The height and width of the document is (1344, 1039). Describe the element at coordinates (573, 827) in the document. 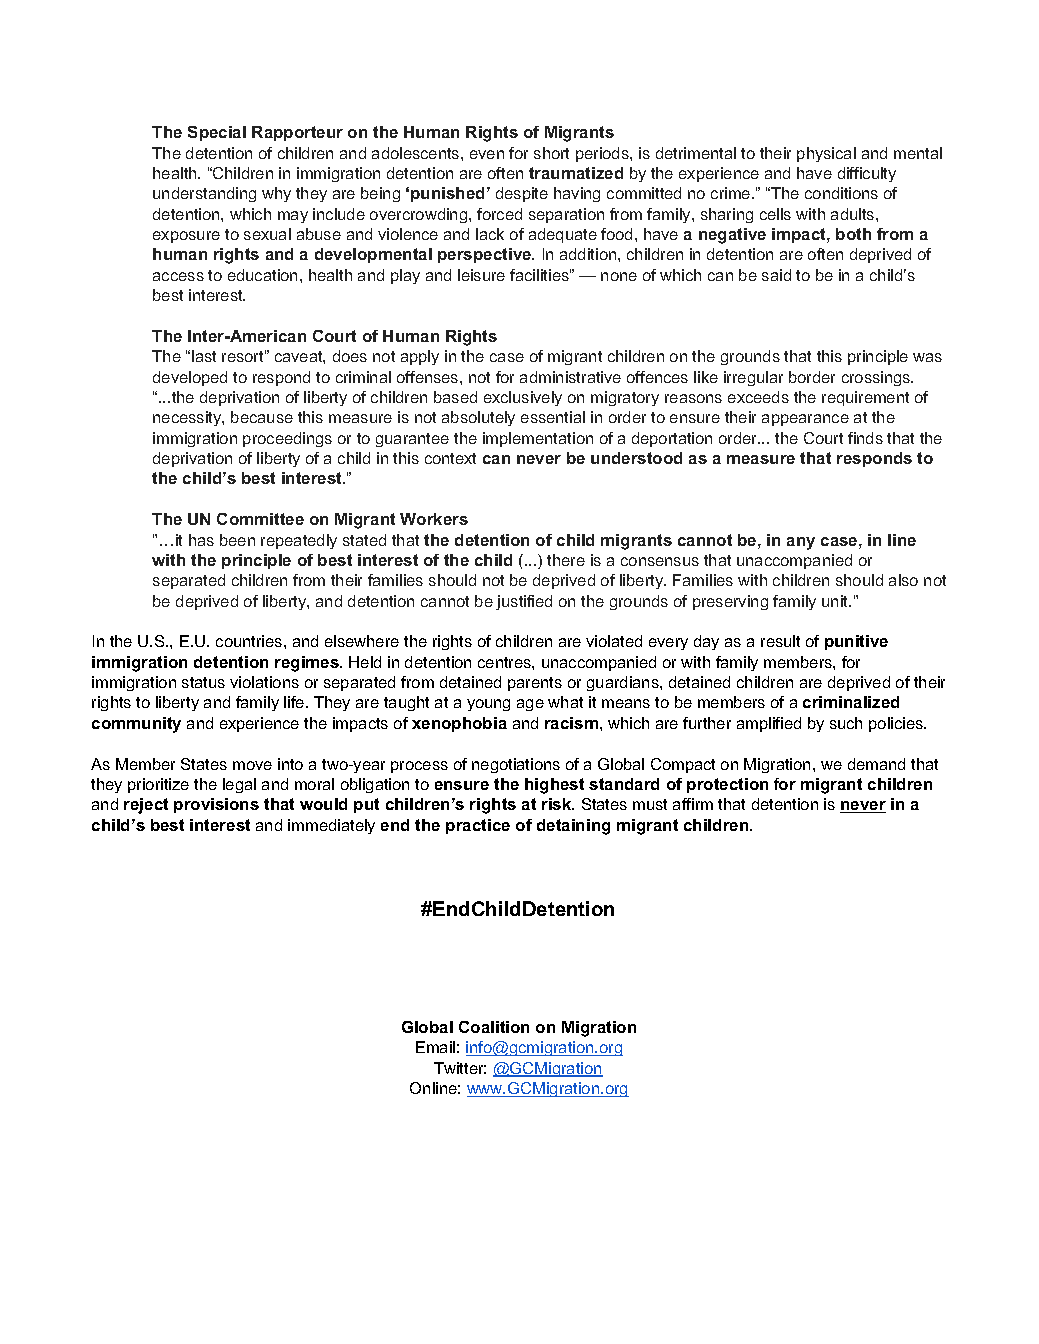

I see `detaining` at that location.
